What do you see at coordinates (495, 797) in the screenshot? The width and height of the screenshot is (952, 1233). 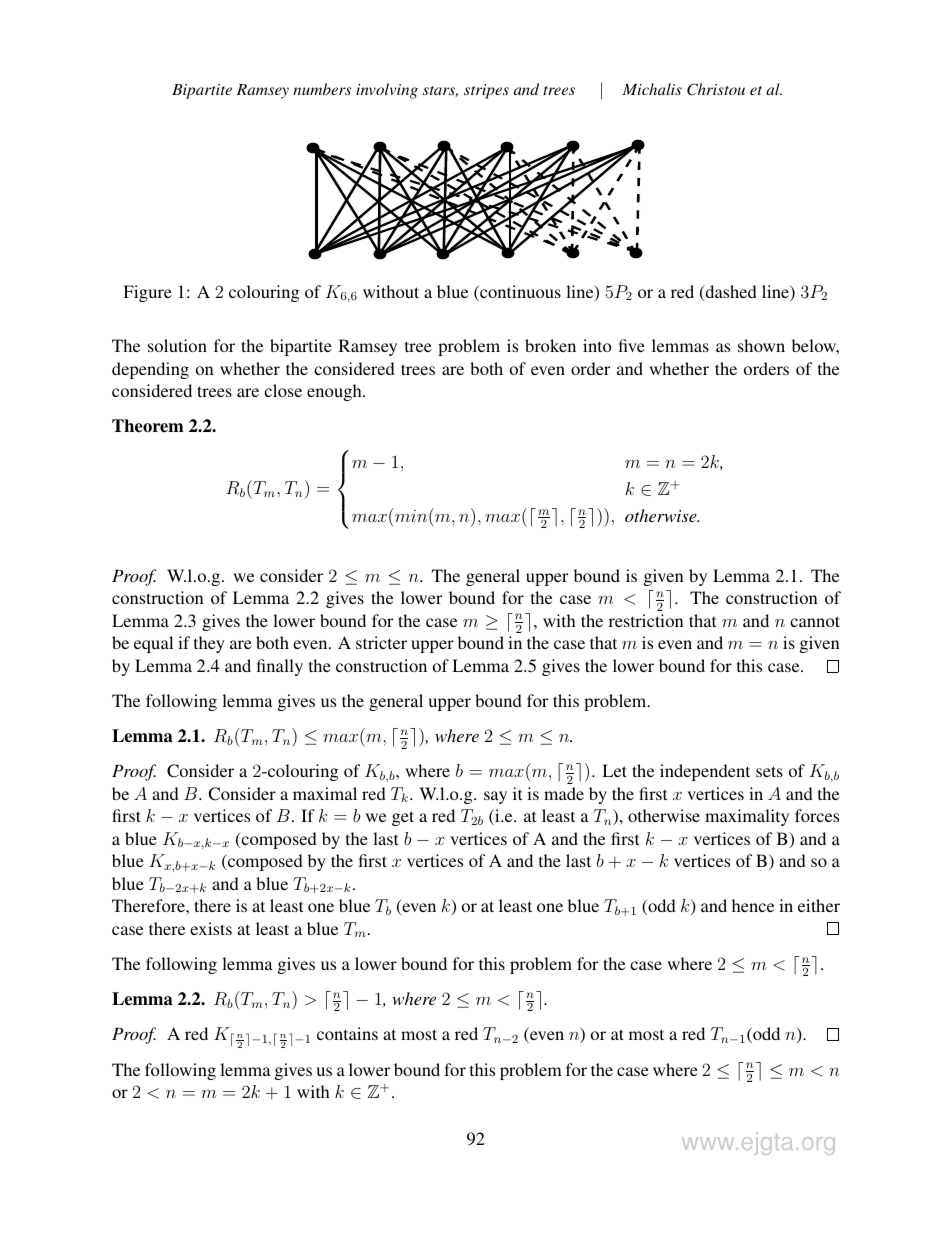 I see `say` at bounding box center [495, 797].
